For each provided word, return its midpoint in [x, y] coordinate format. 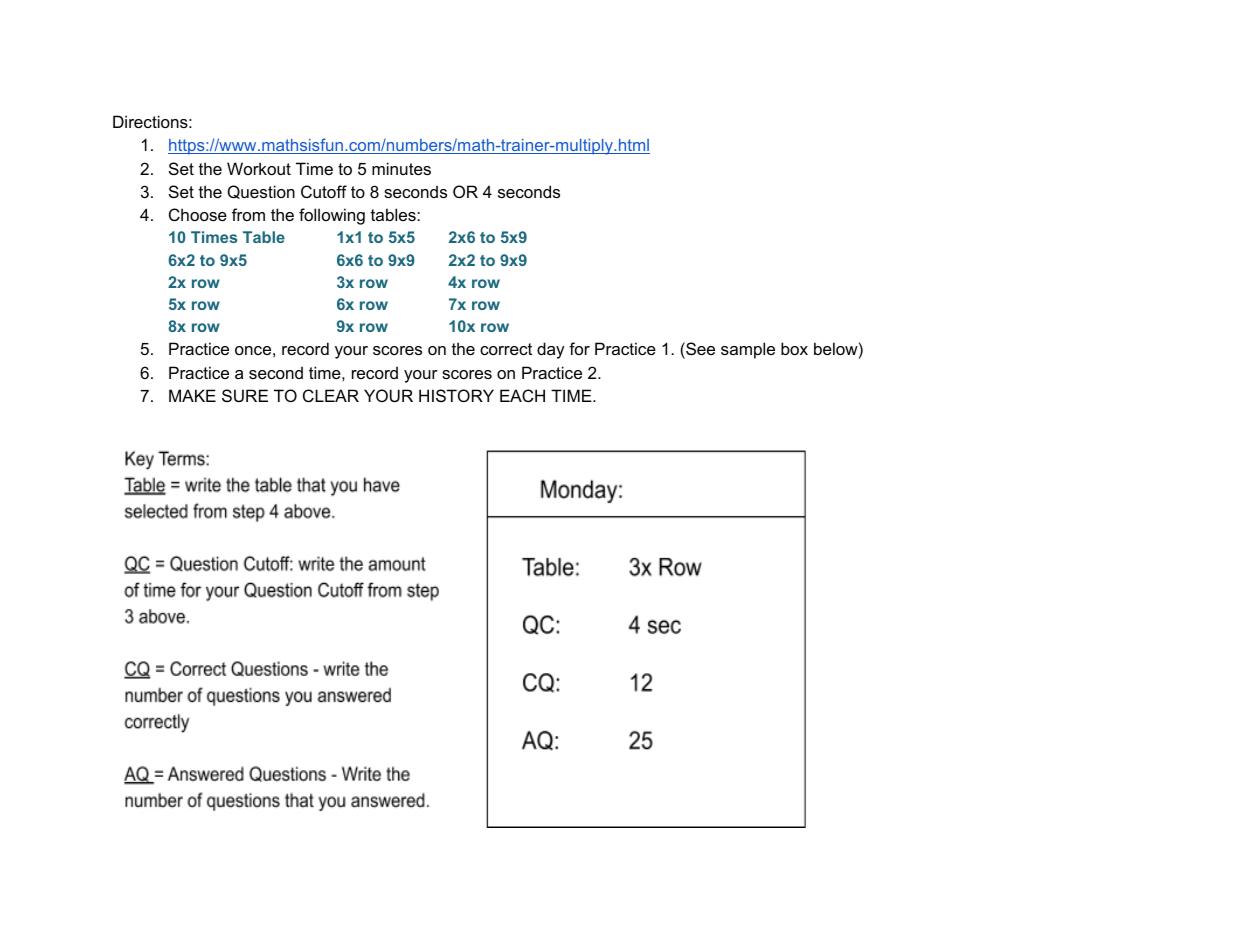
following [332, 216]
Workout [259, 168]
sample [748, 350]
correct [506, 349]
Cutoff [324, 191]
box [794, 348]
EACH [522, 395]
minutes [401, 168]
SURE [245, 395]
